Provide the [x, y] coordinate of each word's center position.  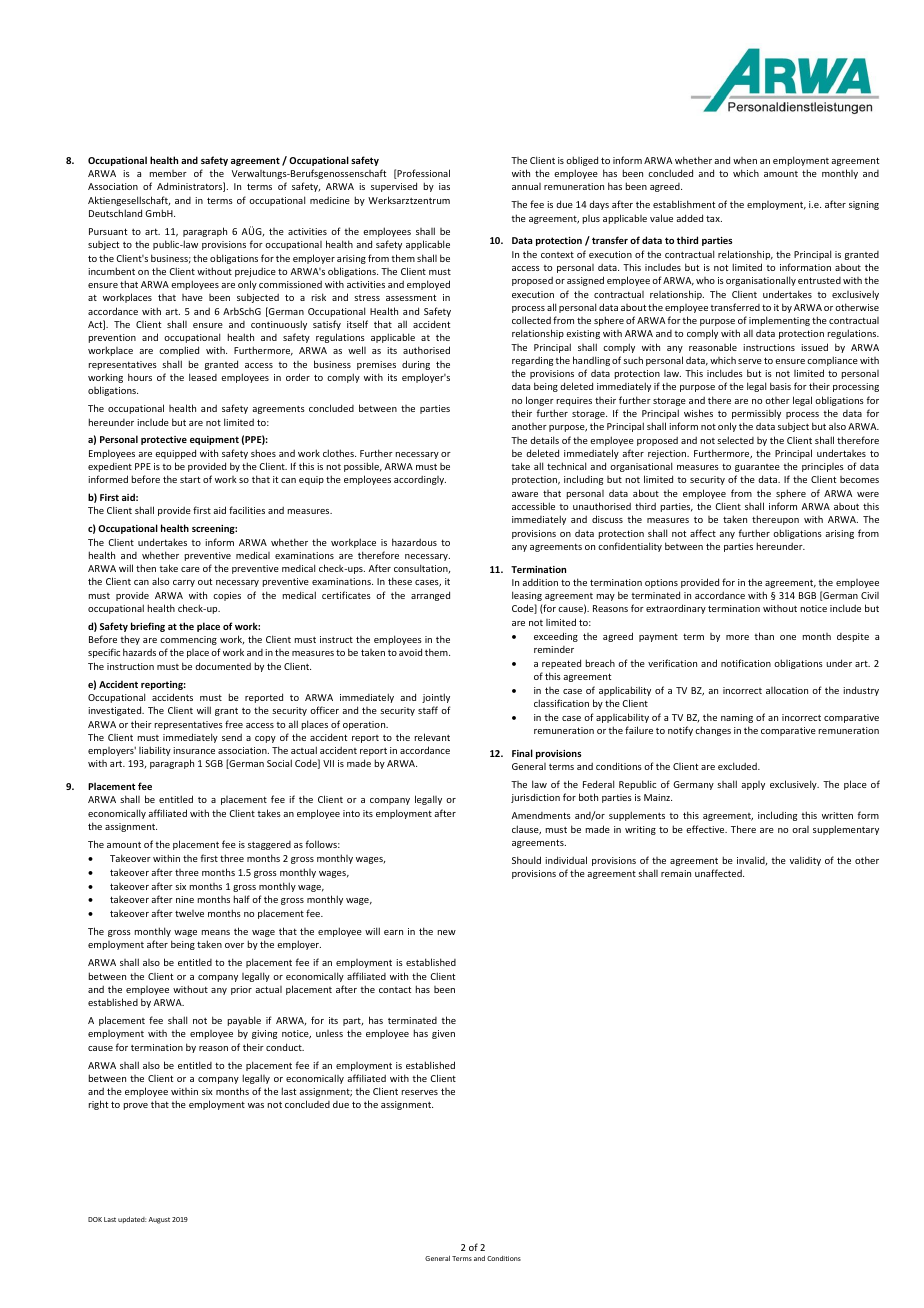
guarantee [757, 468]
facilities [247, 510]
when [745, 160]
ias [444, 186]
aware [525, 494]
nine [185, 899]
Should [526, 860]
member [168, 173]
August [159, 1220]
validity [805, 861]
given [443, 1034]
